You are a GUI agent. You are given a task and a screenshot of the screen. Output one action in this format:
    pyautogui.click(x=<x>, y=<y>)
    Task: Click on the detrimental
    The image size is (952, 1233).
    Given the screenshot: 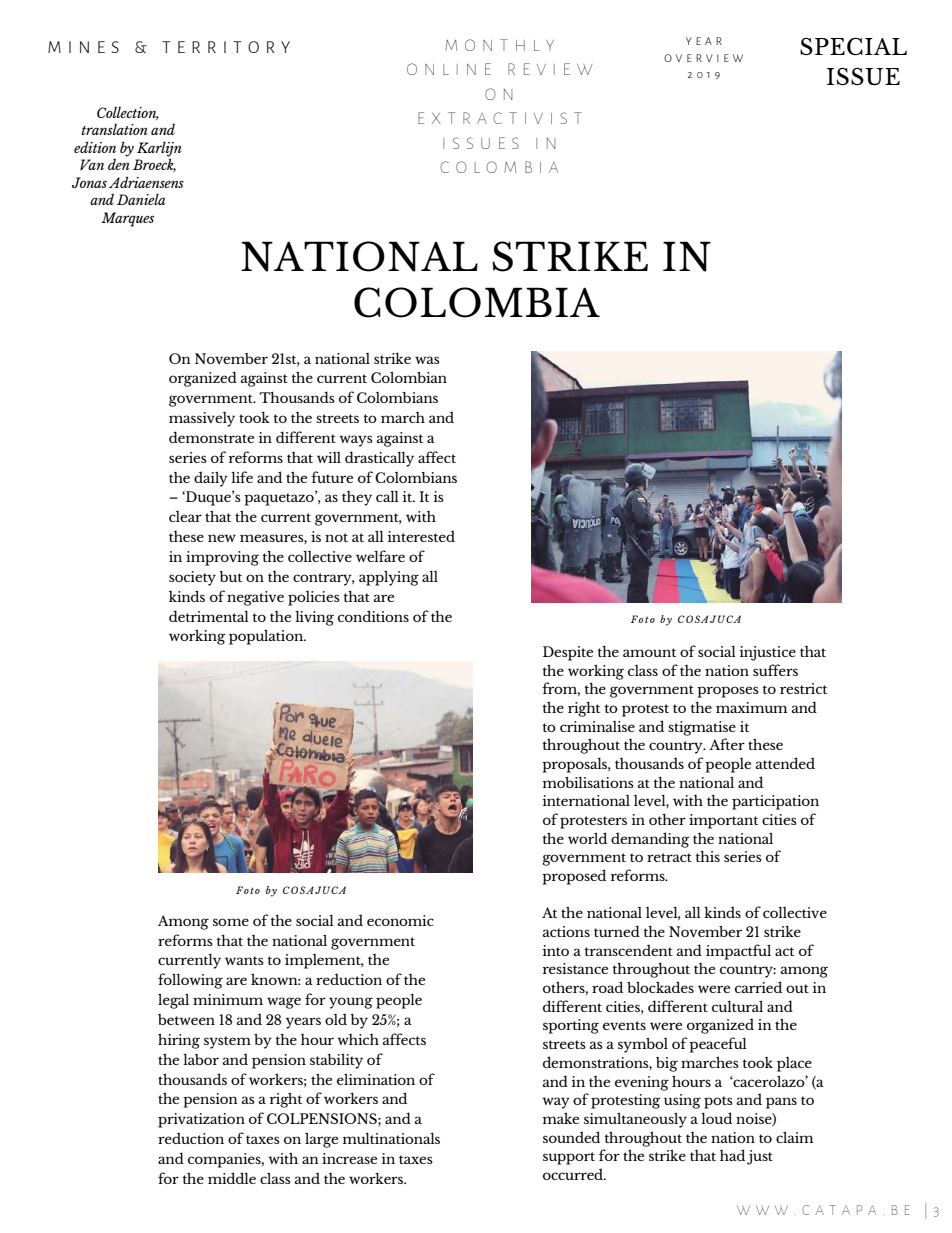 What is the action you would take?
    pyautogui.click(x=209, y=616)
